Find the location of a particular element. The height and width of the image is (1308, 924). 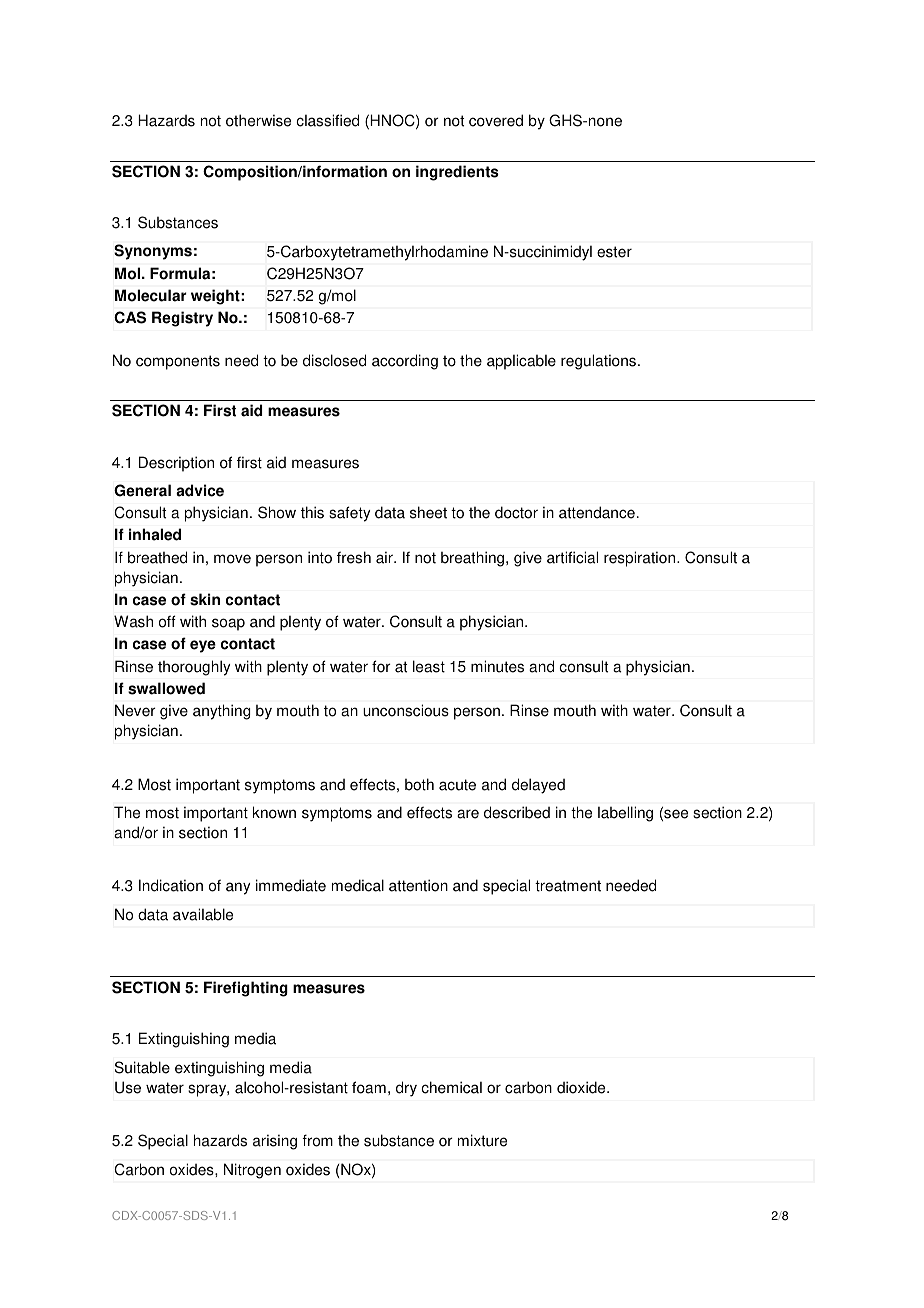

otherwise is located at coordinates (258, 120).
